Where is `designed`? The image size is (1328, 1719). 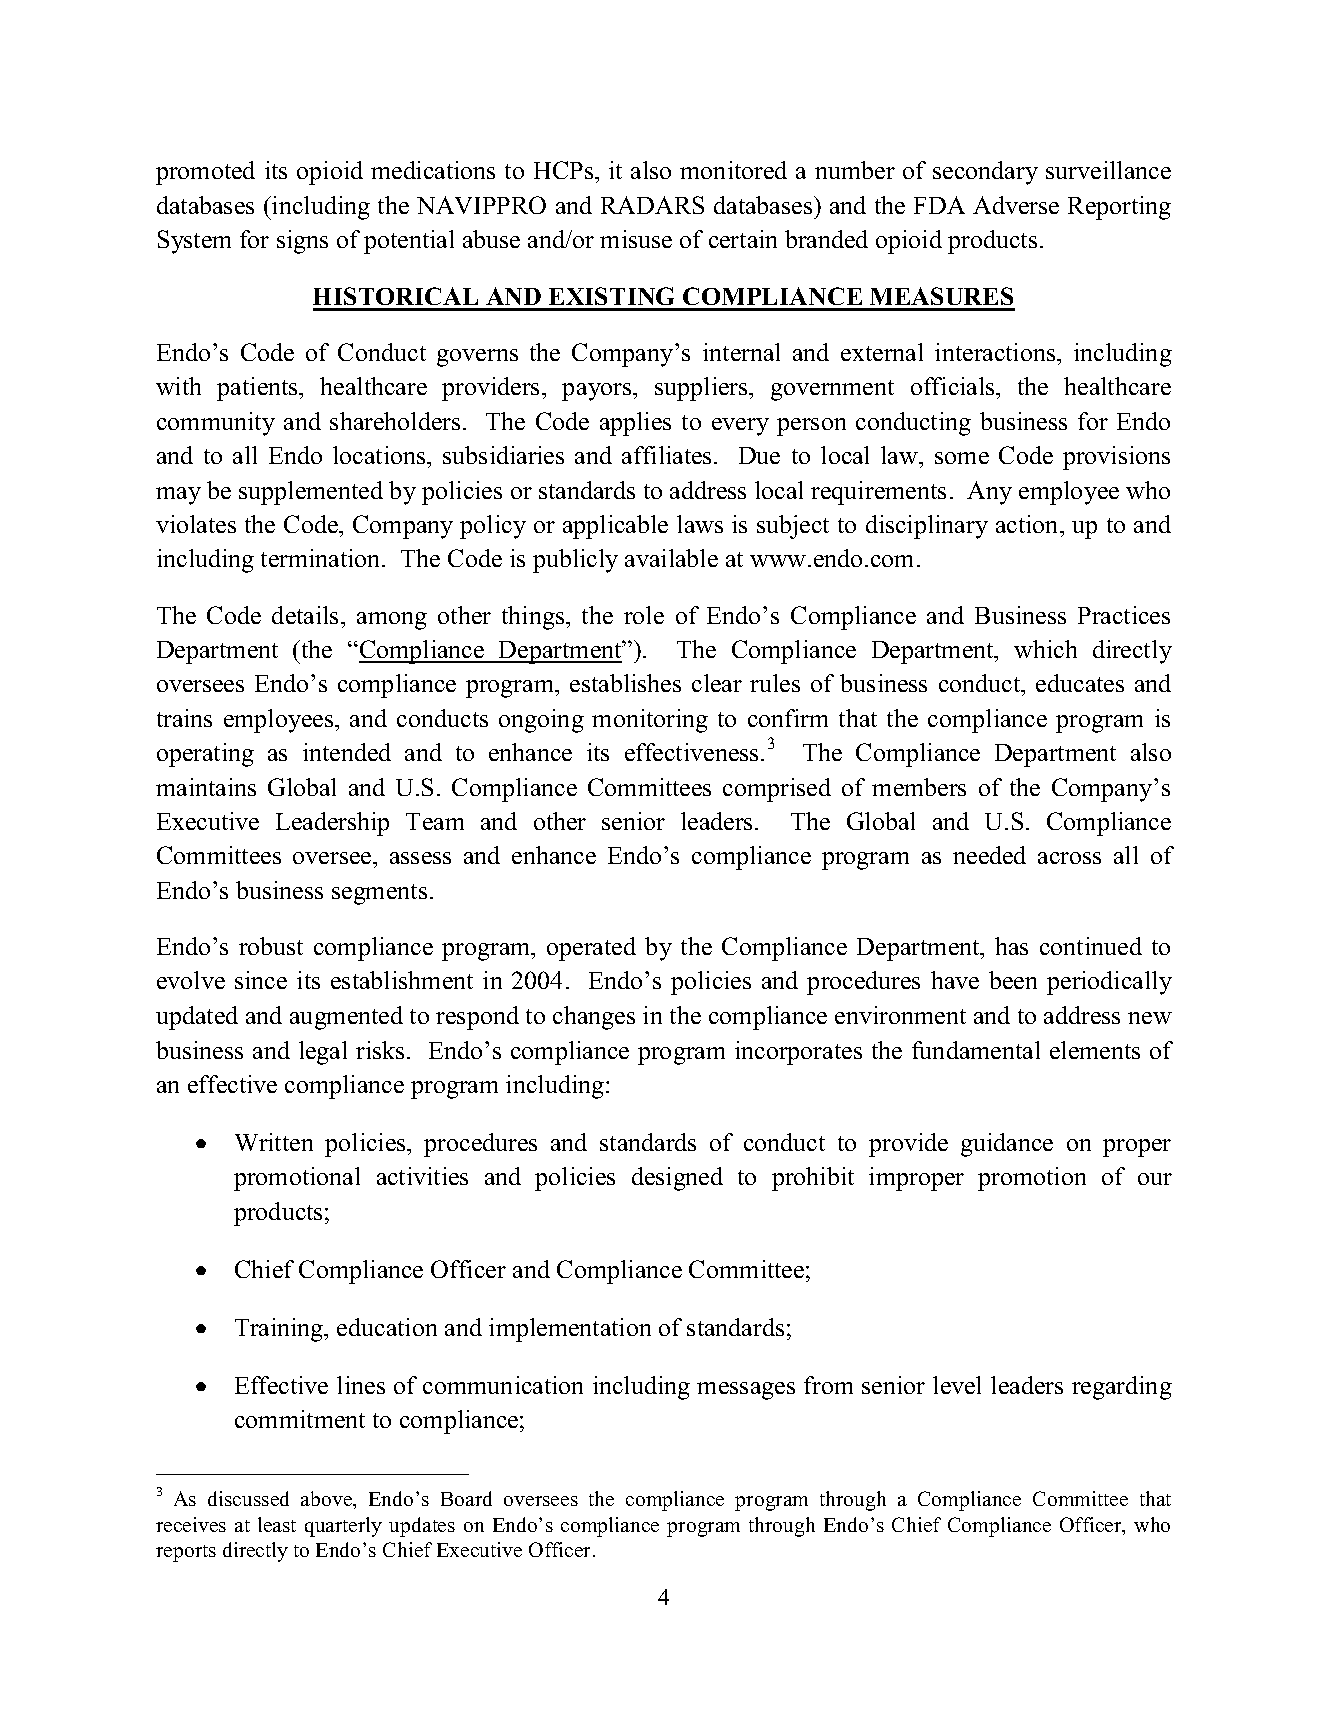 designed is located at coordinates (677, 1179).
